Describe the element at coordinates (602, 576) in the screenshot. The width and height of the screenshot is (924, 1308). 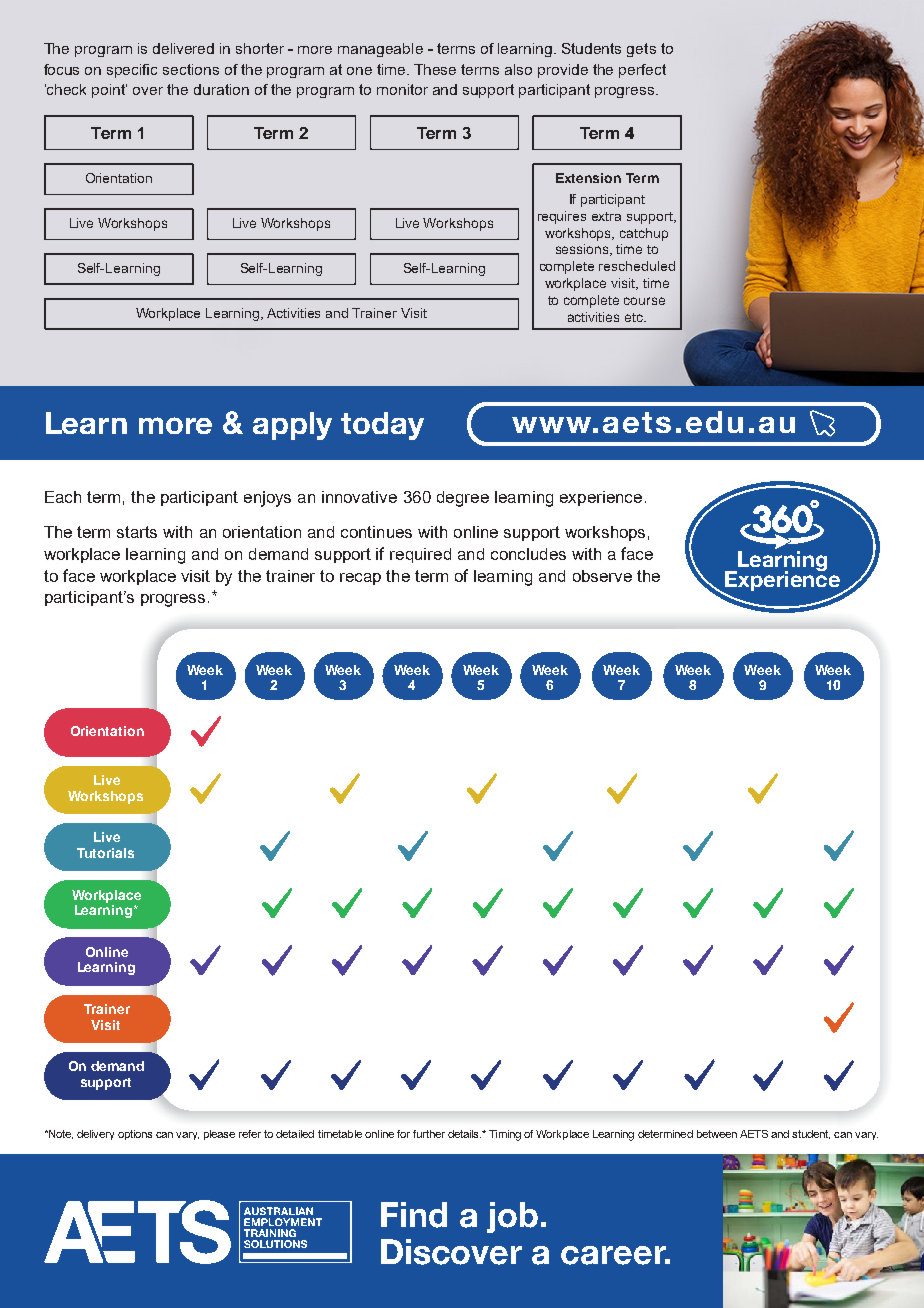
I see `observe` at that location.
